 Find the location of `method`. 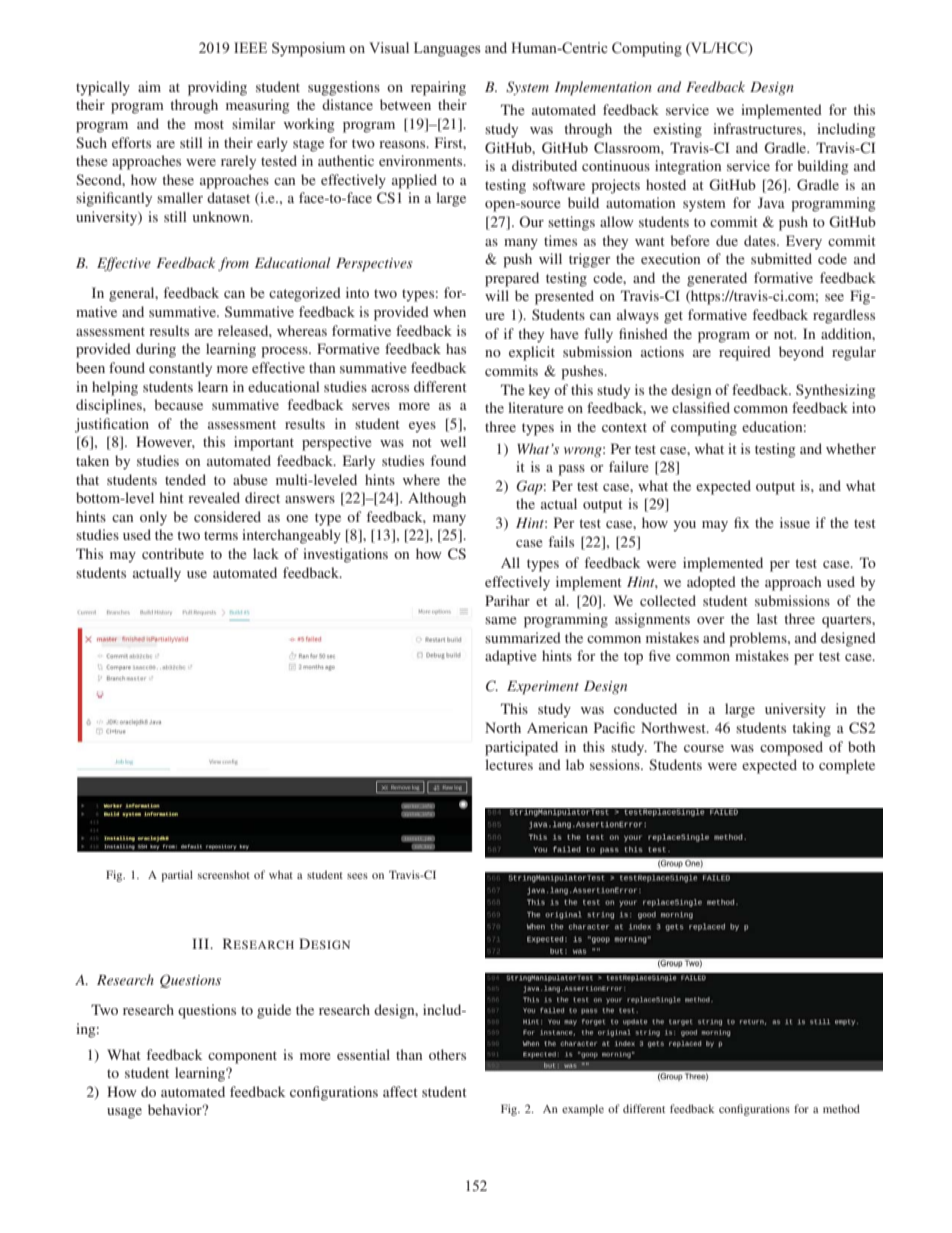

method is located at coordinates (841, 1108).
